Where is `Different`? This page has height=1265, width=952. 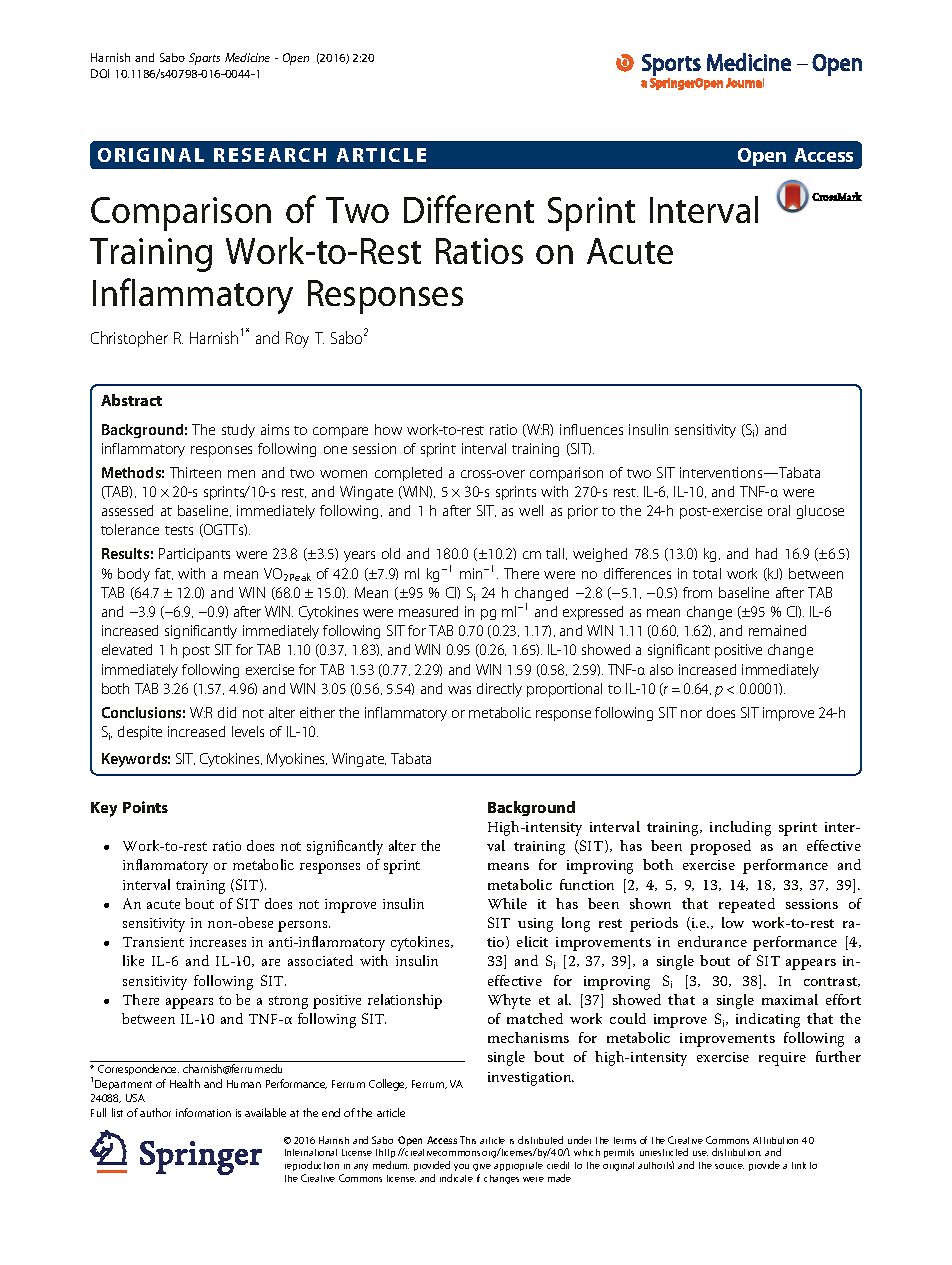
Different is located at coordinates (469, 209).
